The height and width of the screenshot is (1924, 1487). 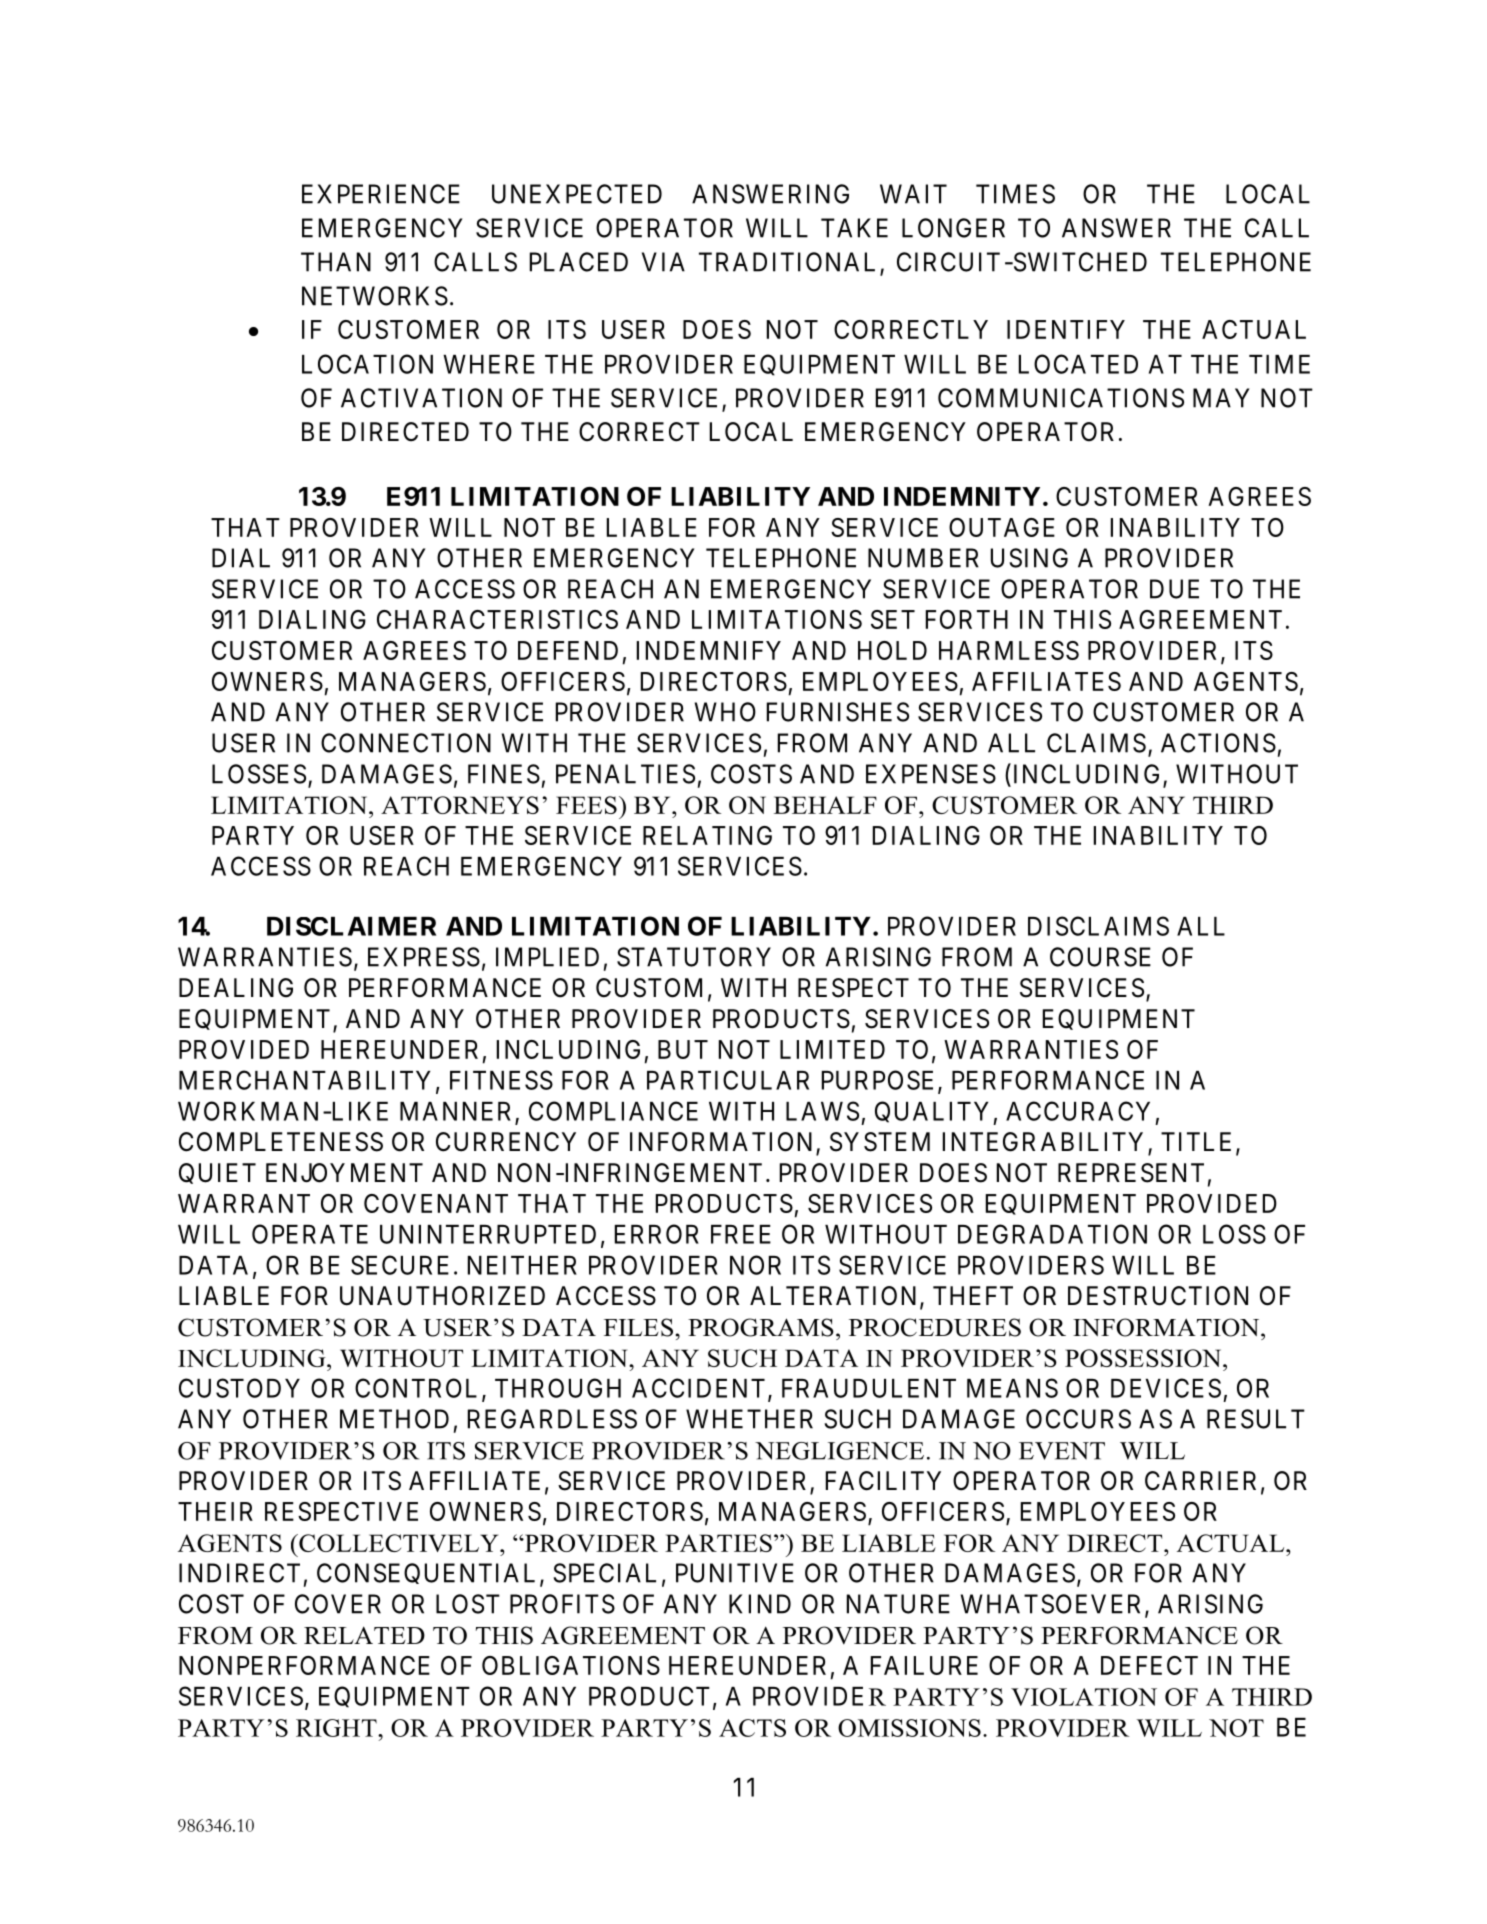 What do you see at coordinates (725, 712) in the screenshot?
I see `WHO` at bounding box center [725, 712].
